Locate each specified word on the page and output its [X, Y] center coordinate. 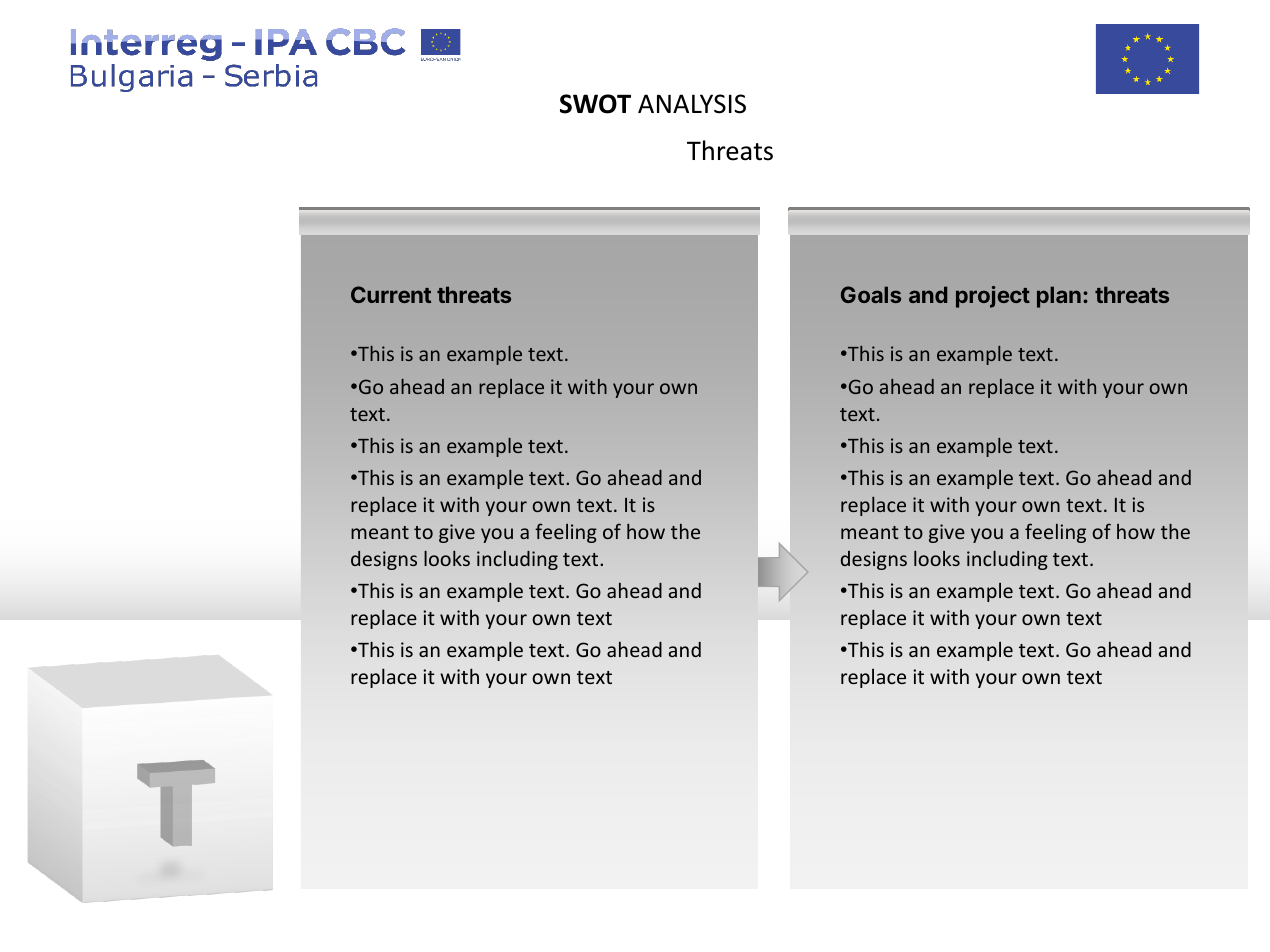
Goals [871, 294]
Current [391, 294]
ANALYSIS [692, 104]
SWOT [595, 104]
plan [1059, 297]
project [993, 297]
